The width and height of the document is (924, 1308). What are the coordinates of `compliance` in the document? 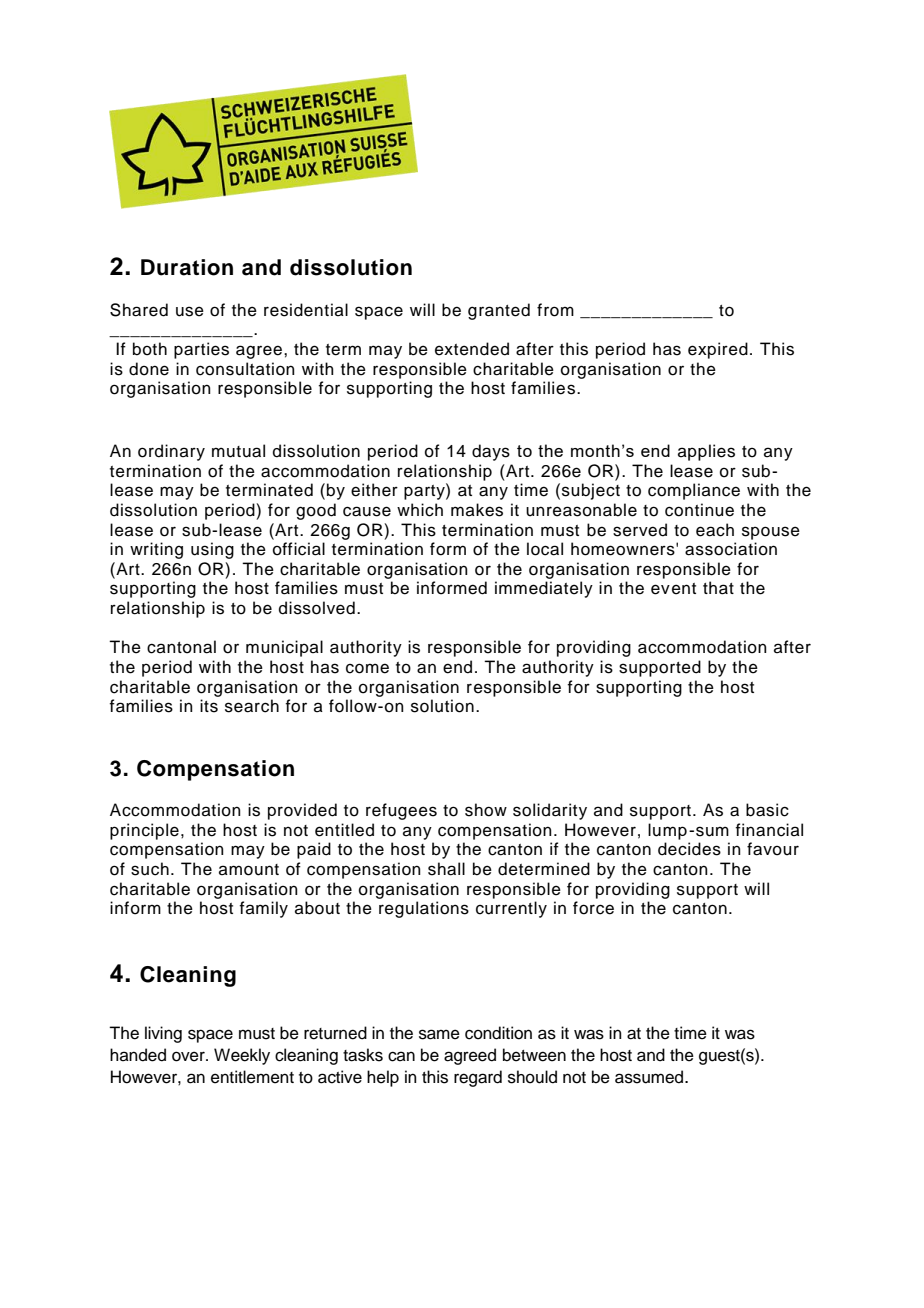 It's located at (694, 491).
